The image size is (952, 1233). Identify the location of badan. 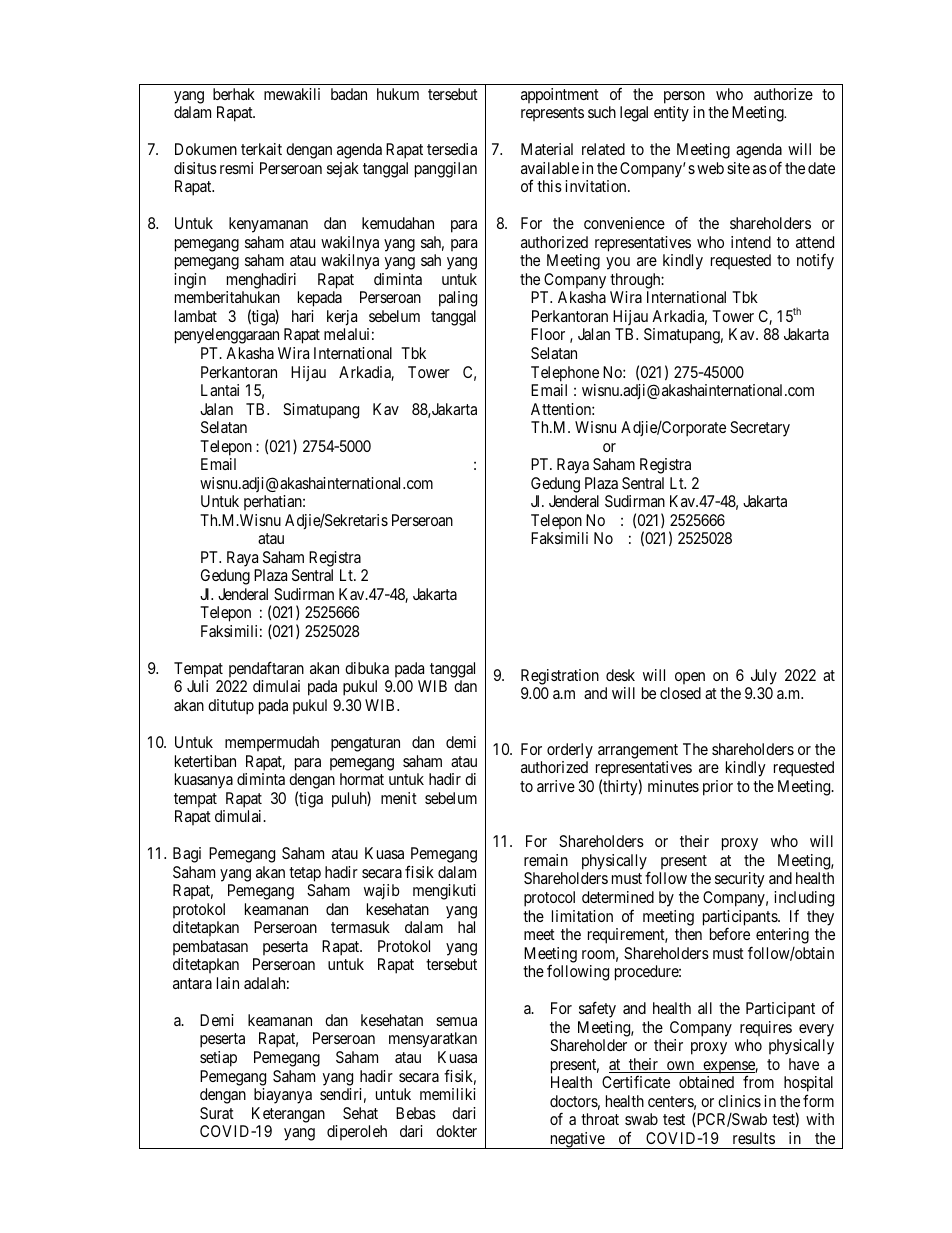
(349, 94).
